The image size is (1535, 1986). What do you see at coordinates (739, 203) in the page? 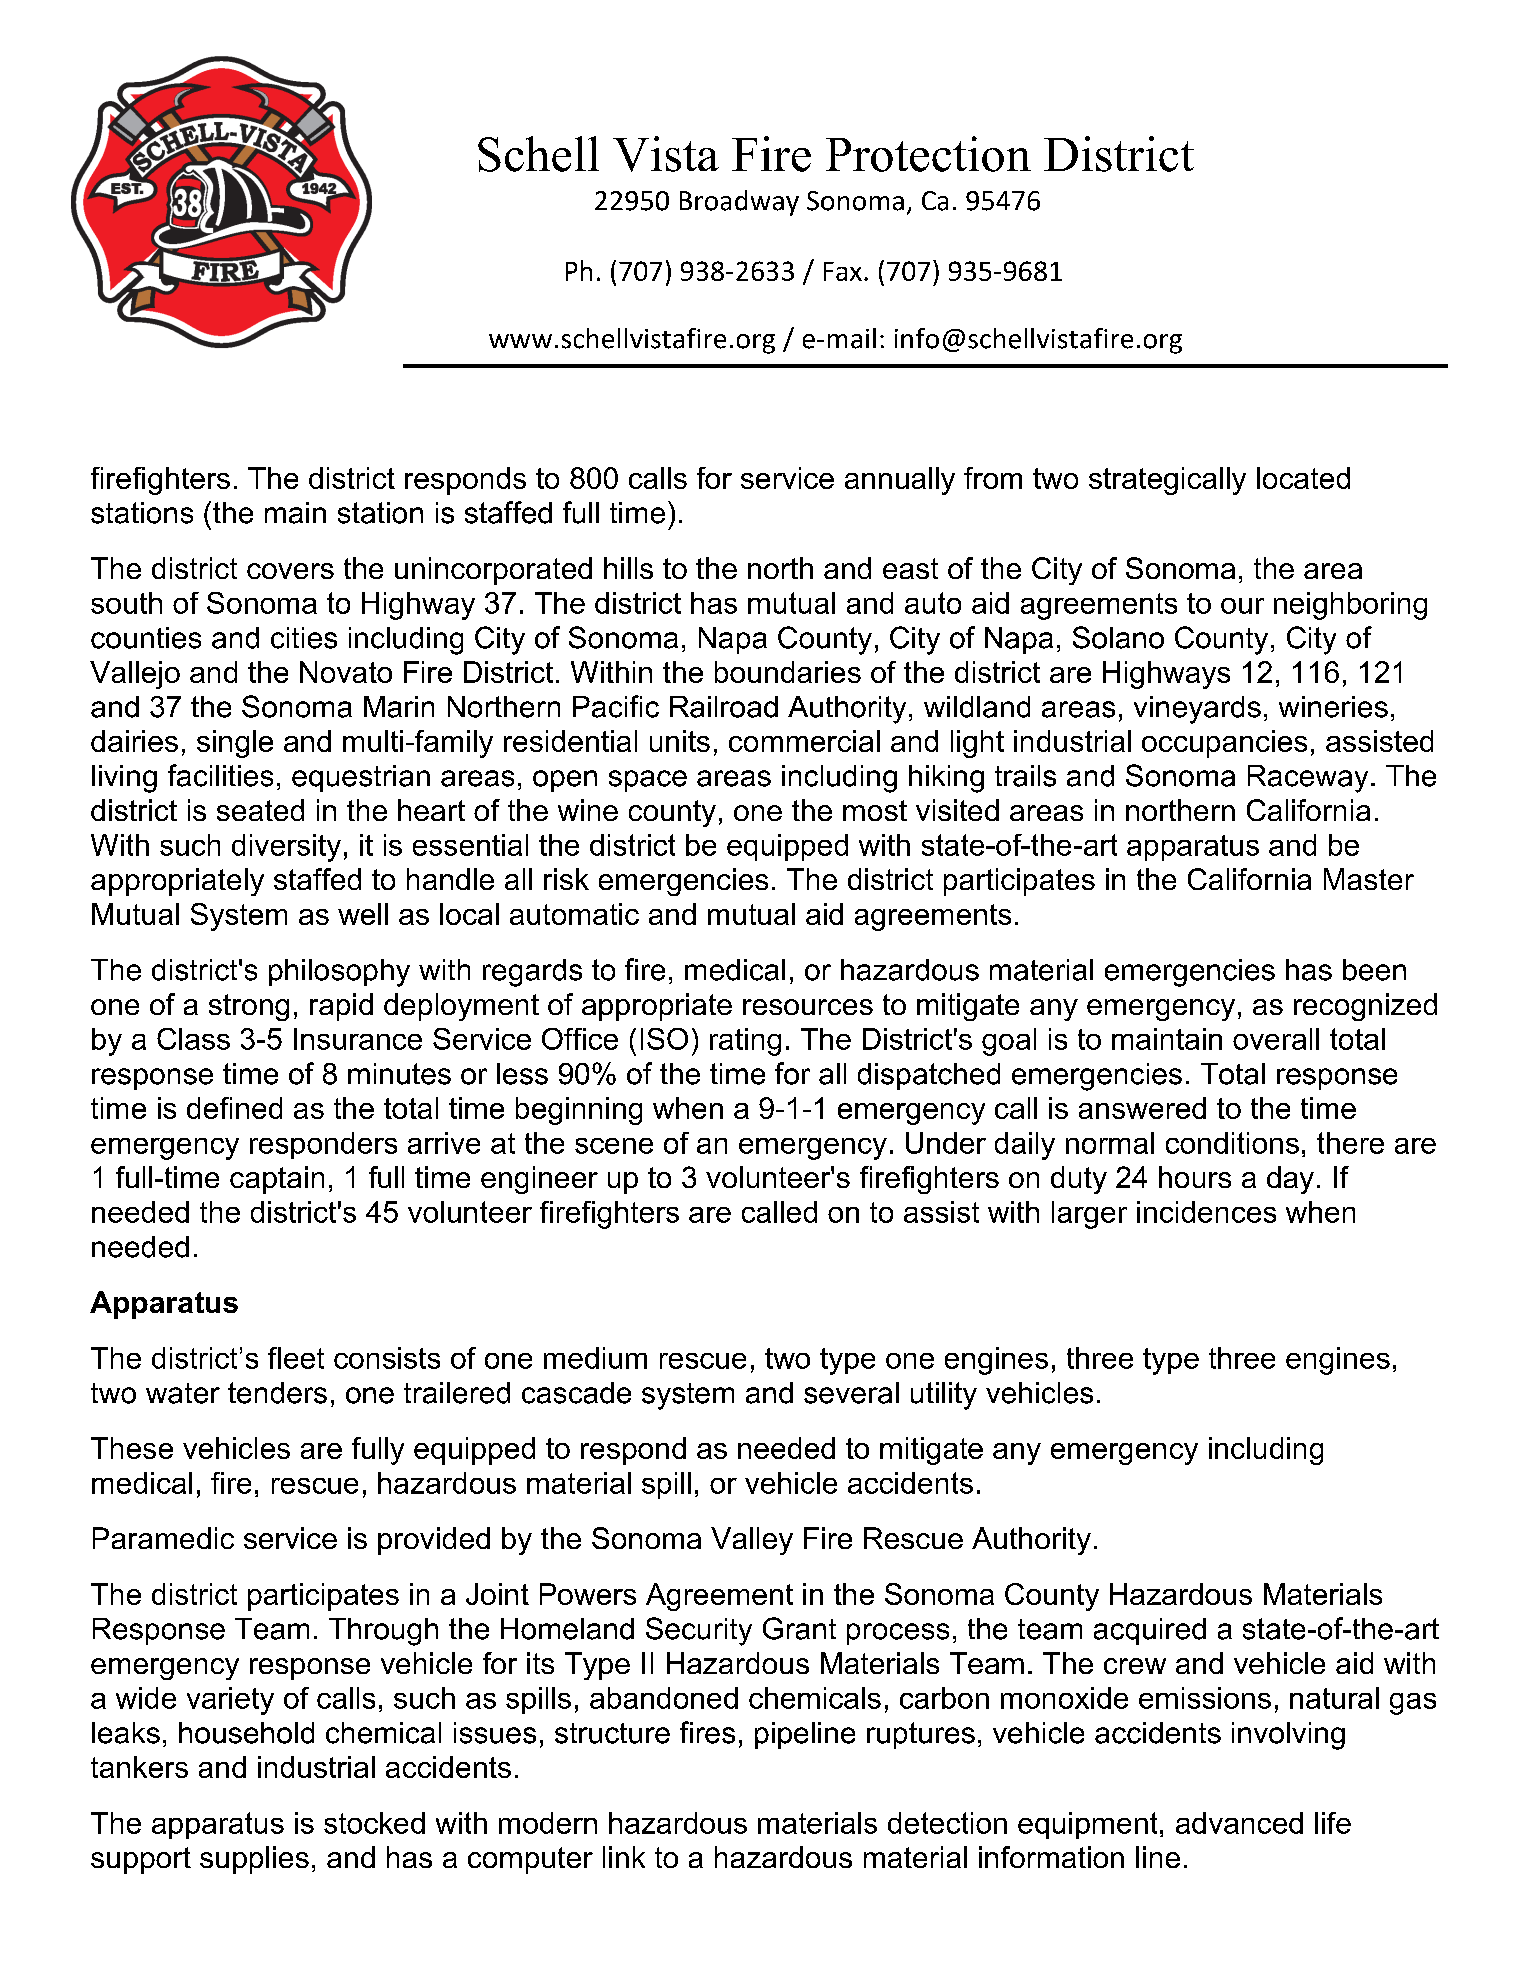
I see `Broadway` at bounding box center [739, 203].
